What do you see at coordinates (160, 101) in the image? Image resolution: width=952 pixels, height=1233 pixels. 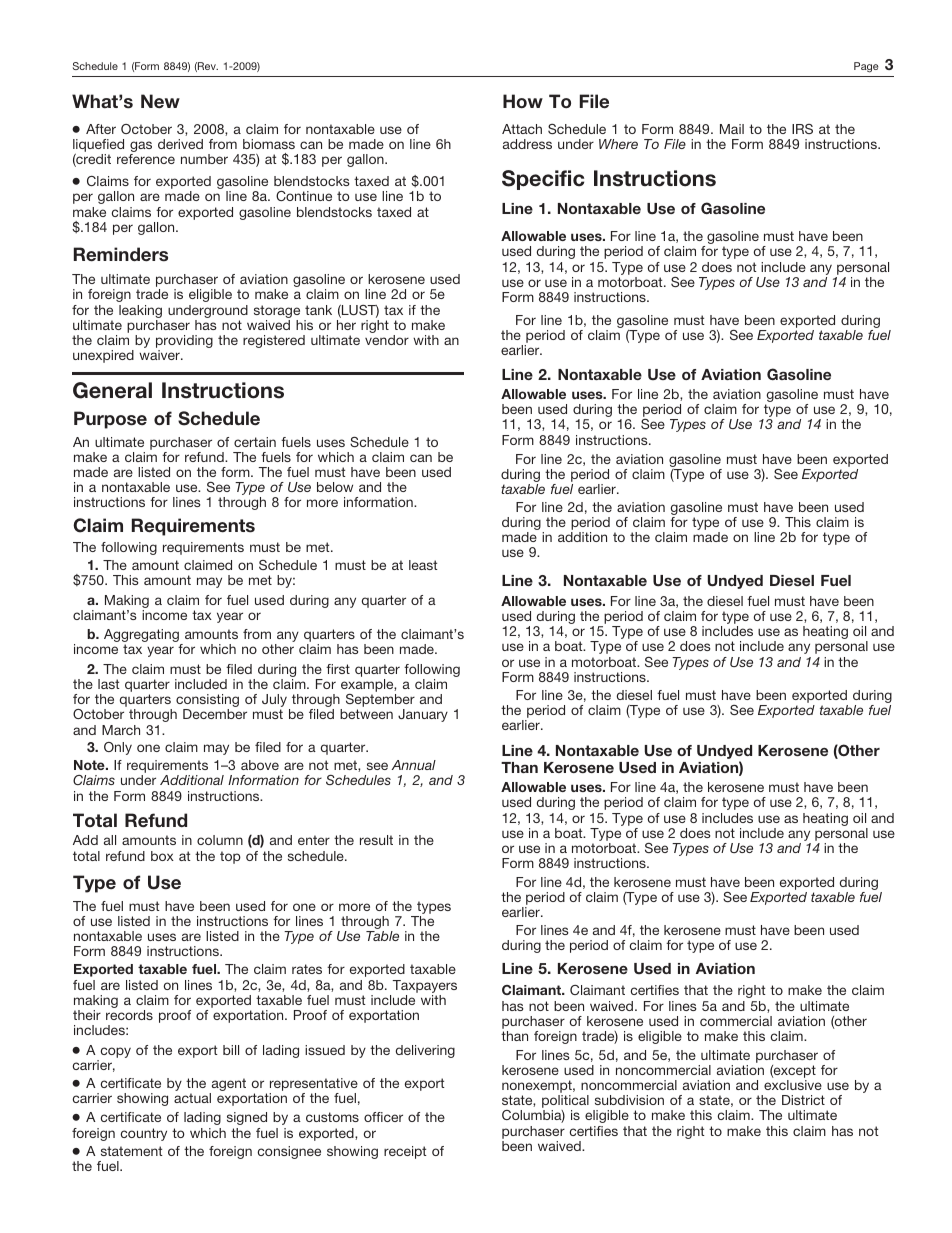 I see `New` at bounding box center [160, 101].
